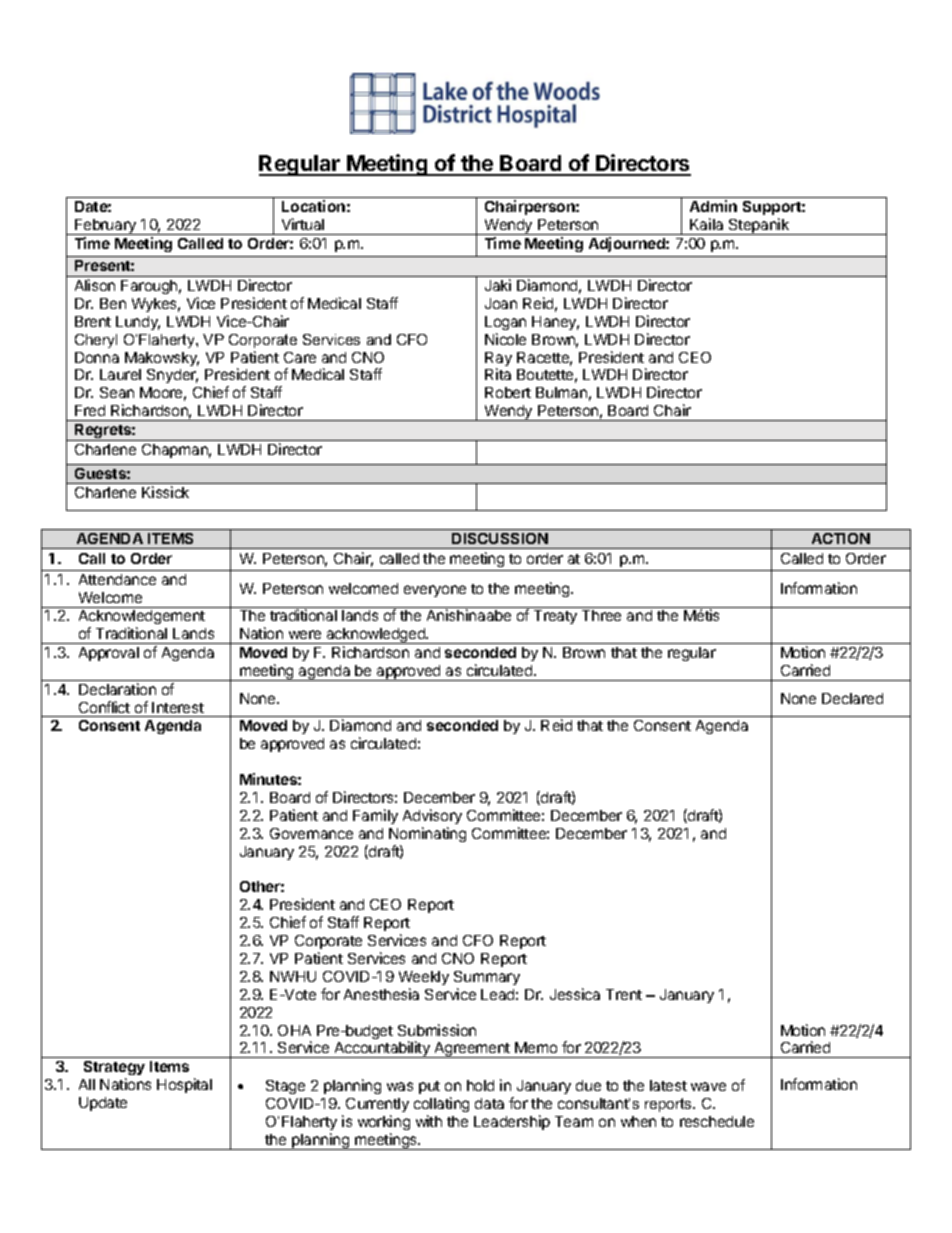  I want to click on February, so click(105, 227).
